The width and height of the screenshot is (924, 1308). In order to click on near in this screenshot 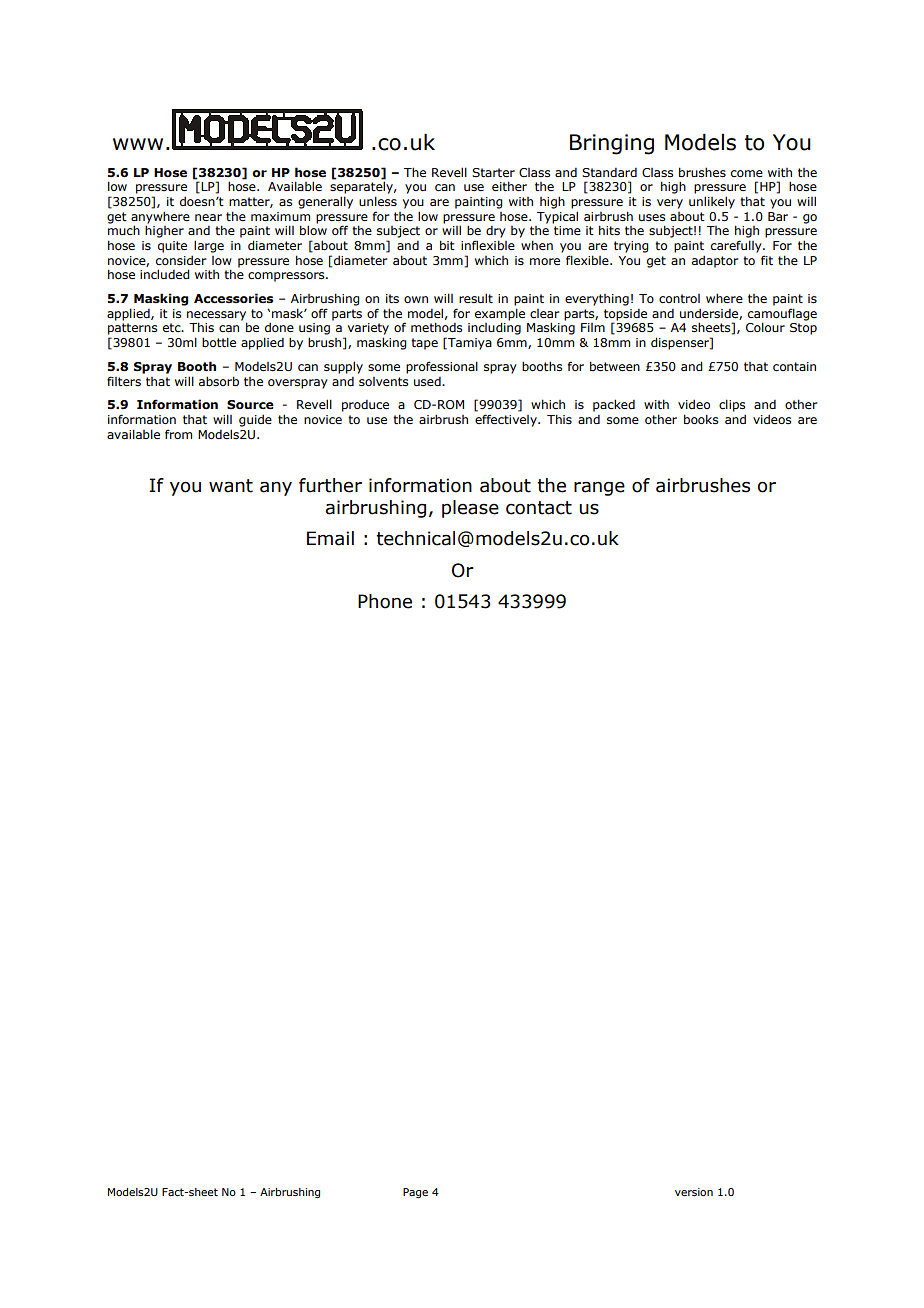, I will do `click(208, 217)`.
